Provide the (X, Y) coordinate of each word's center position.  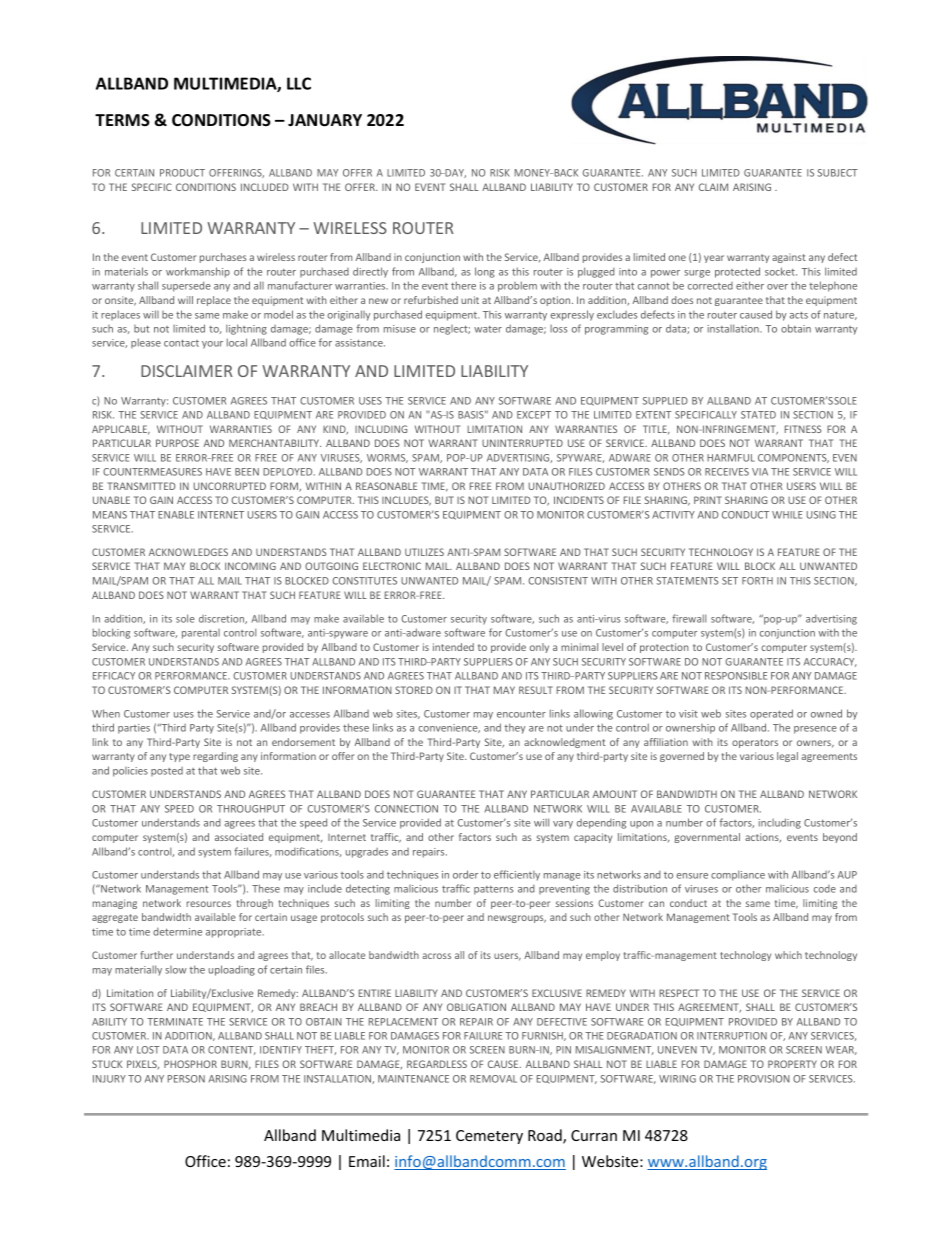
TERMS (122, 120)
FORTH (757, 581)
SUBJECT (837, 173)
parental (201, 634)
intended (453, 647)
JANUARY (325, 120)
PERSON (186, 1079)
